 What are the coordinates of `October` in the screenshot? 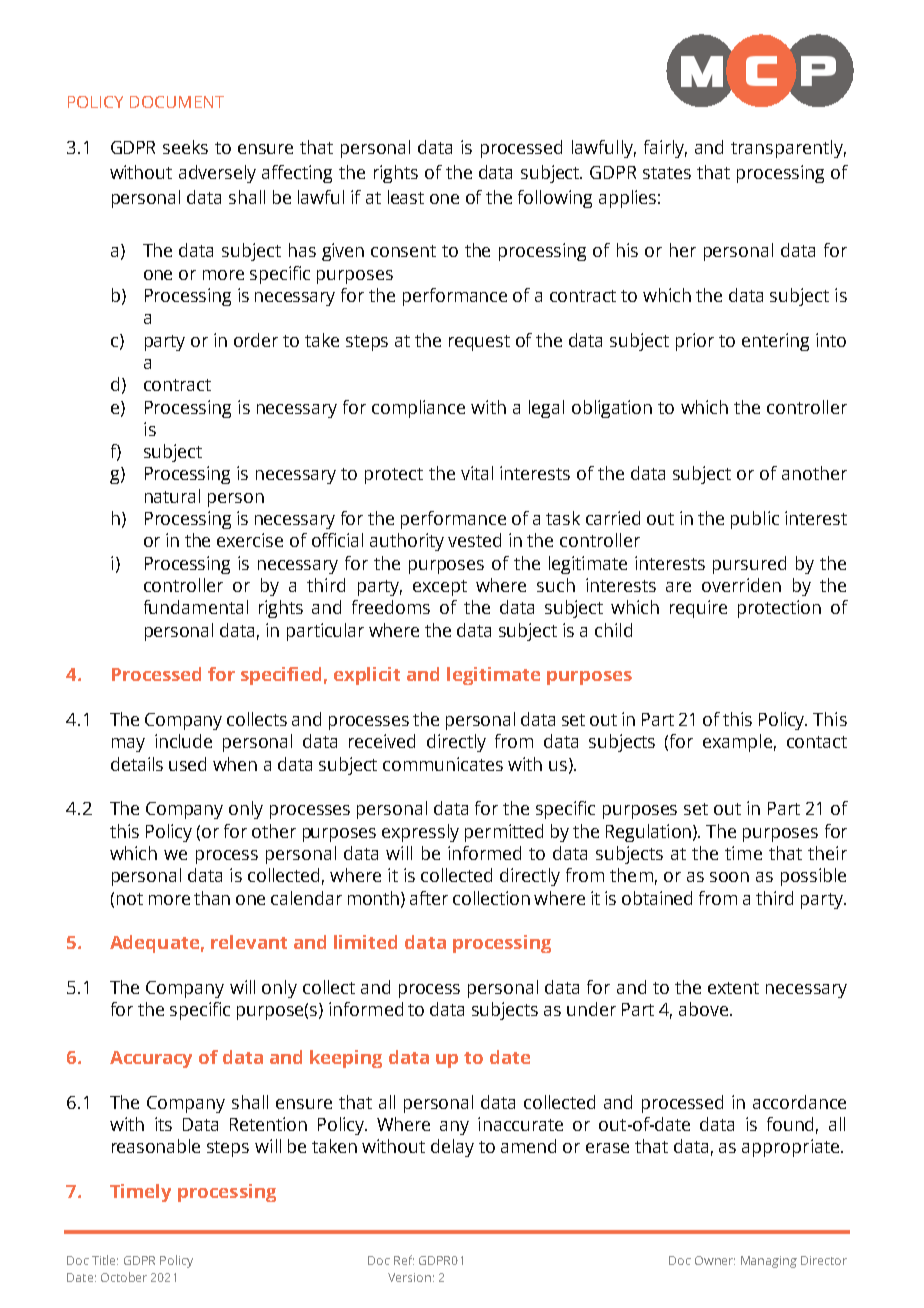 It's located at (124, 1277).
